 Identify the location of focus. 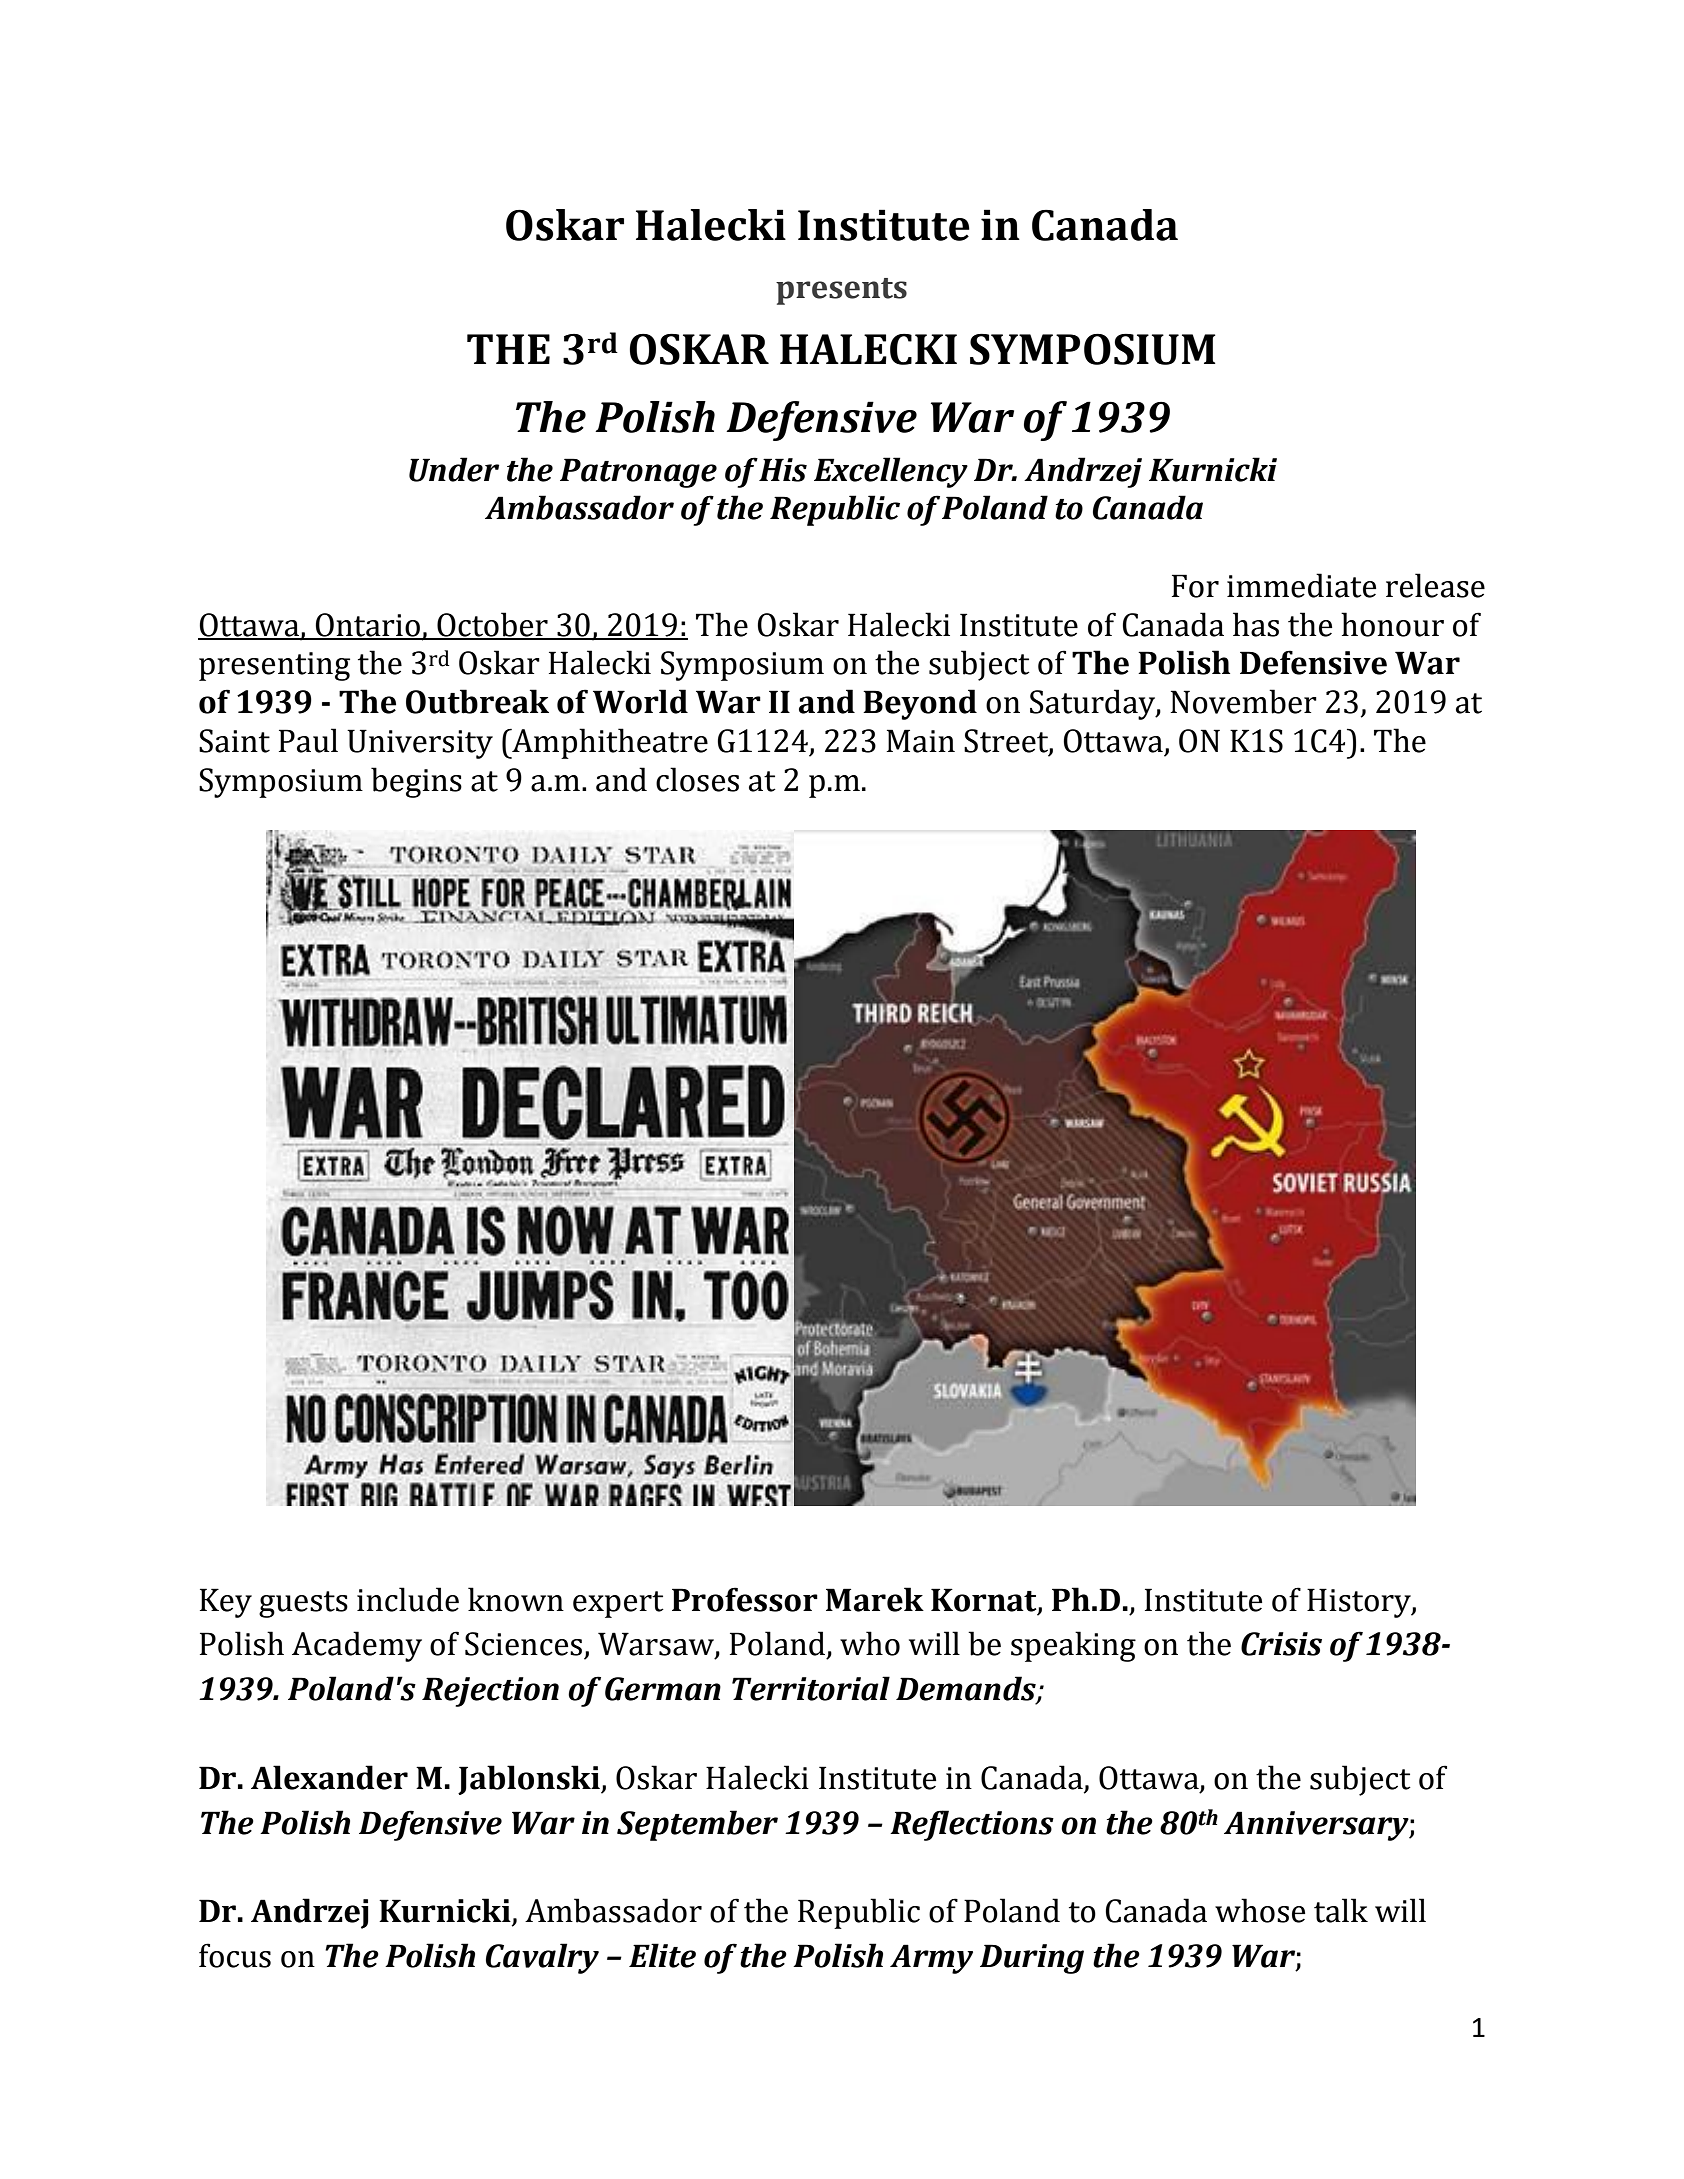
(235, 1955).
